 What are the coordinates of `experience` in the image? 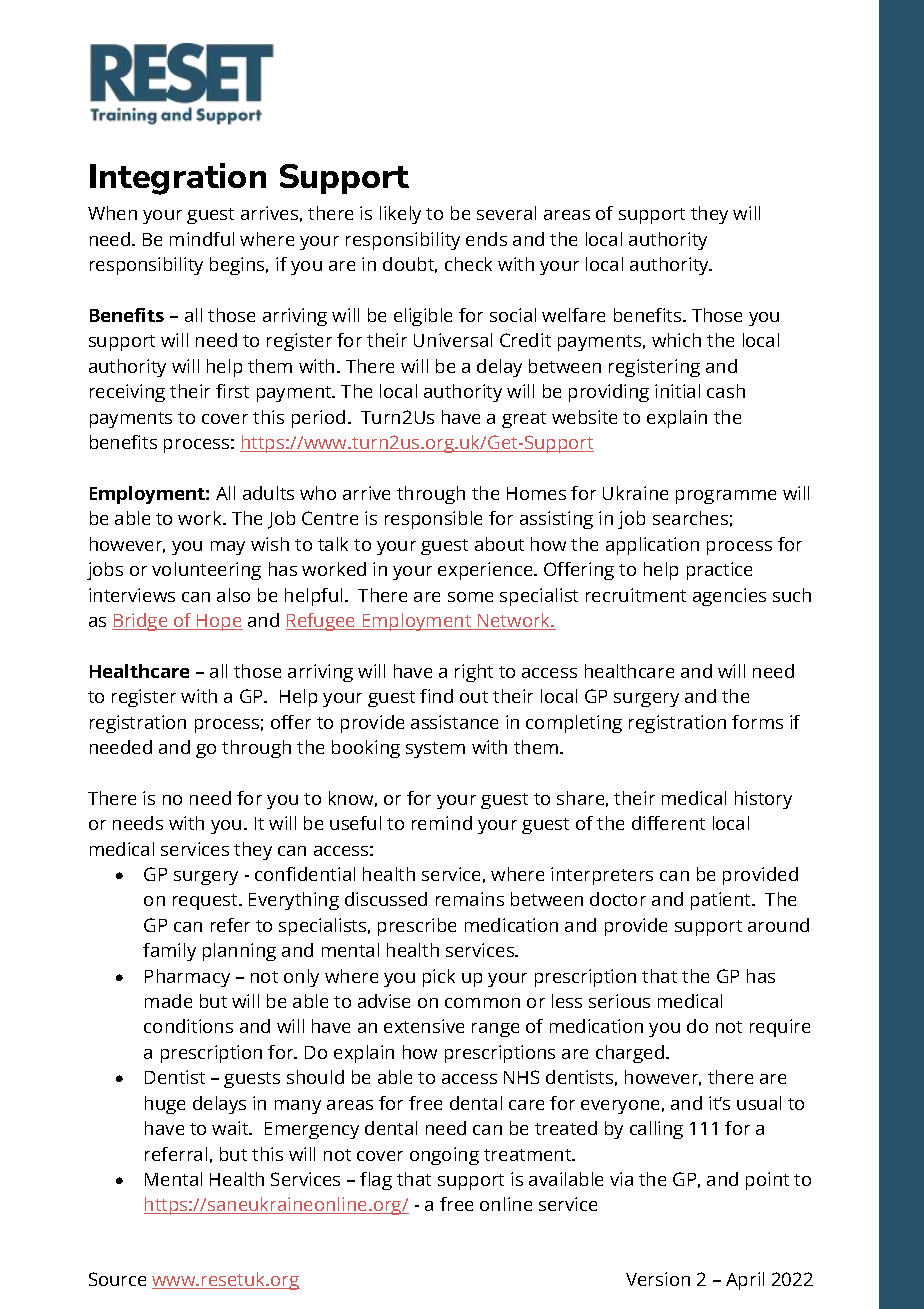 It's located at (486, 571).
